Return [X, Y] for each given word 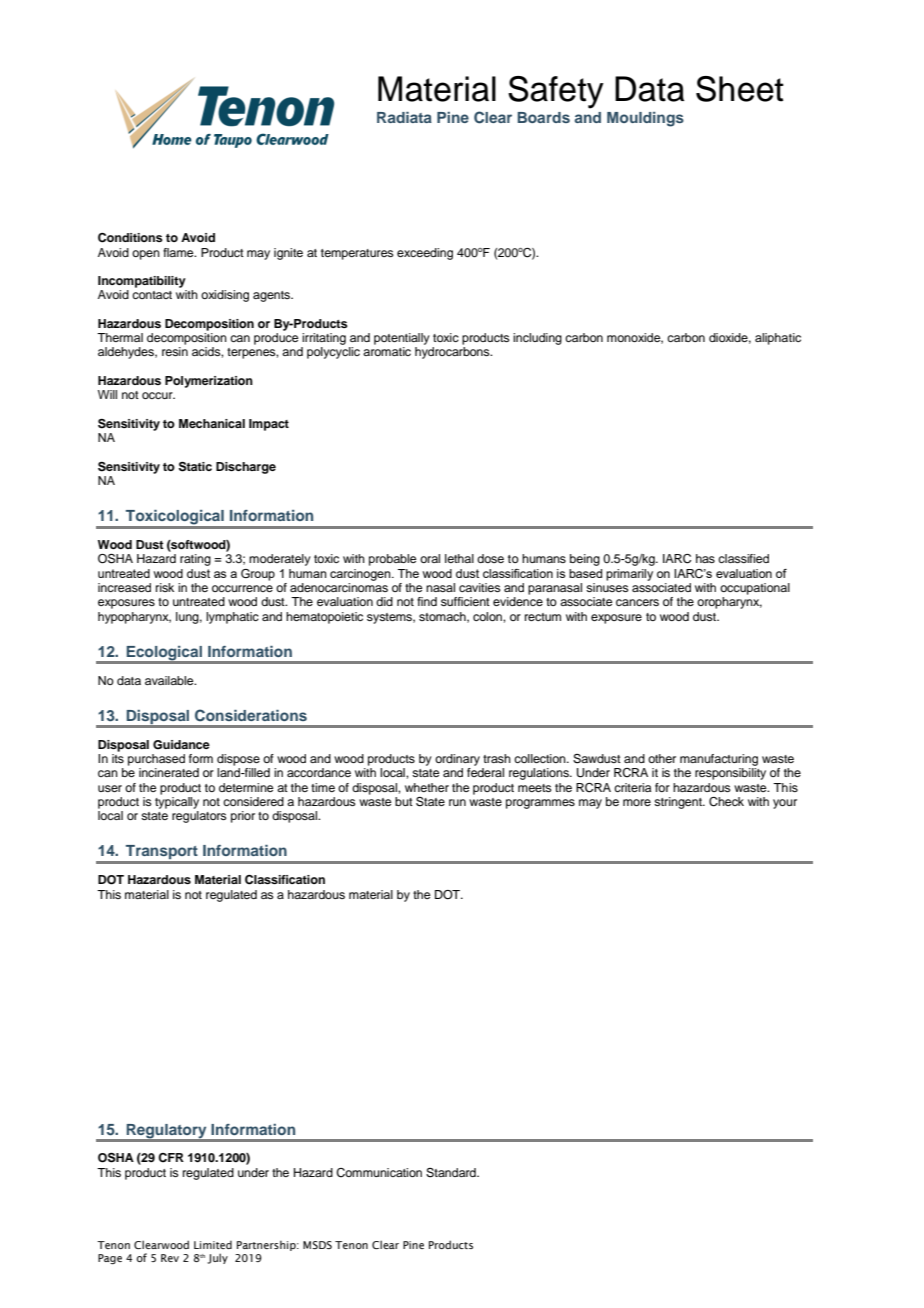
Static [195, 466]
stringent [679, 803]
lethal [459, 558]
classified [743, 558]
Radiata [404, 117]
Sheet [740, 89]
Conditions [130, 238]
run [457, 802]
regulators [199, 817]
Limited [213, 1244]
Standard [452, 1173]
